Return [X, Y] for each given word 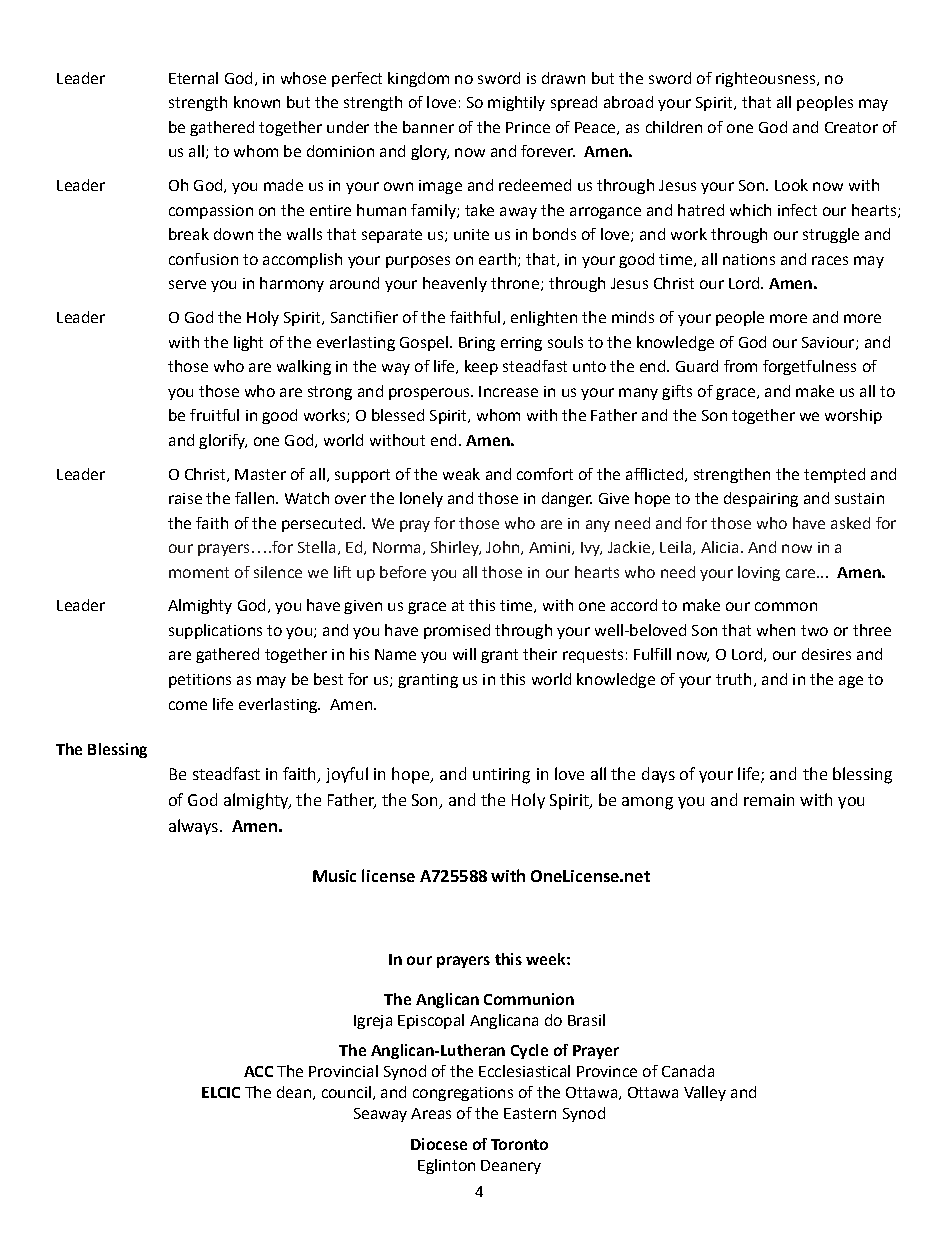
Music [334, 876]
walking [304, 367]
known [257, 102]
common [786, 606]
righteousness [767, 79]
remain [769, 800]
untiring [501, 776]
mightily [516, 103]
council [346, 1092]
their [540, 654]
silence [278, 572]
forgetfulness [809, 367]
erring [521, 344]
